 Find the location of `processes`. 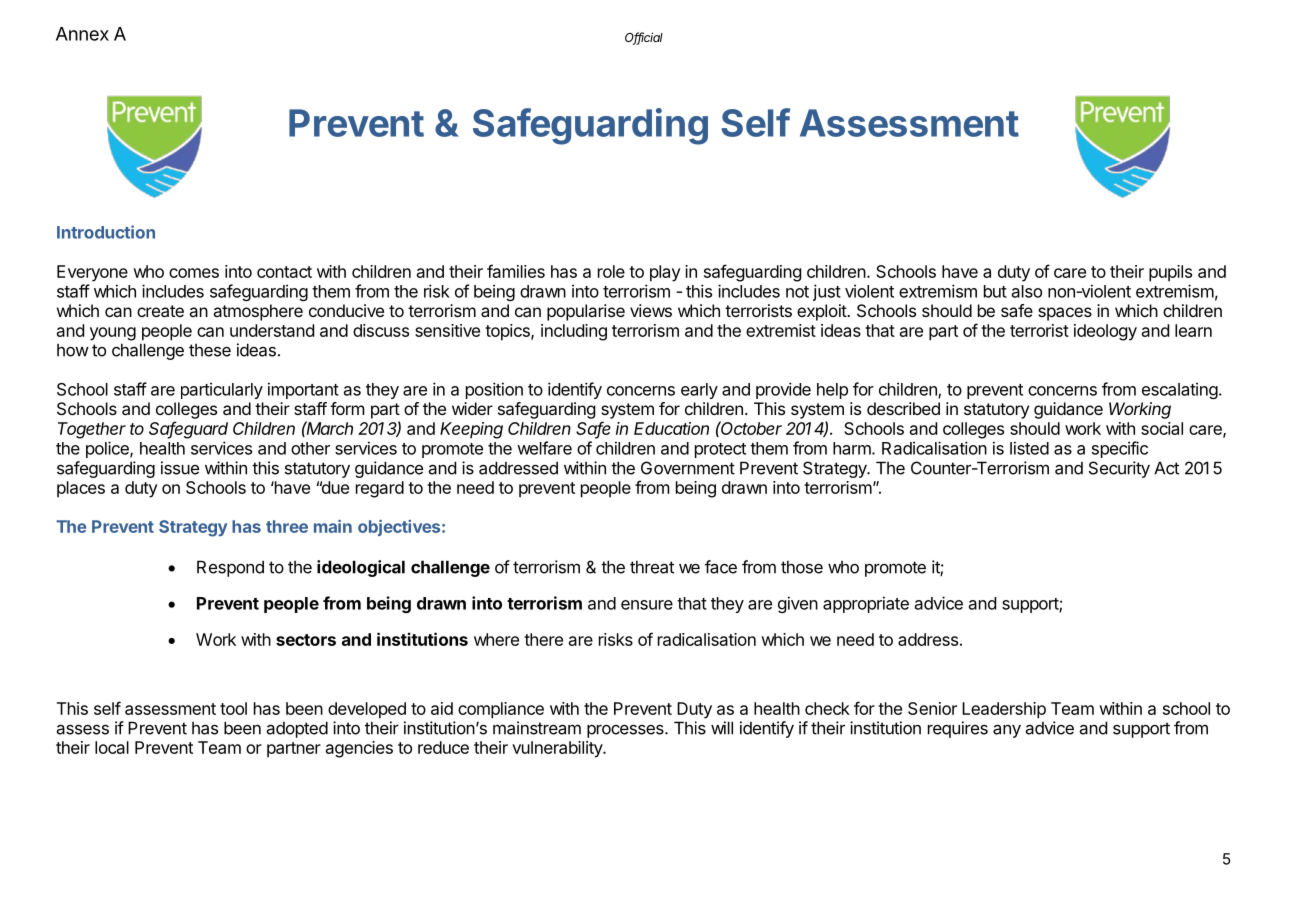

processes is located at coordinates (626, 731).
